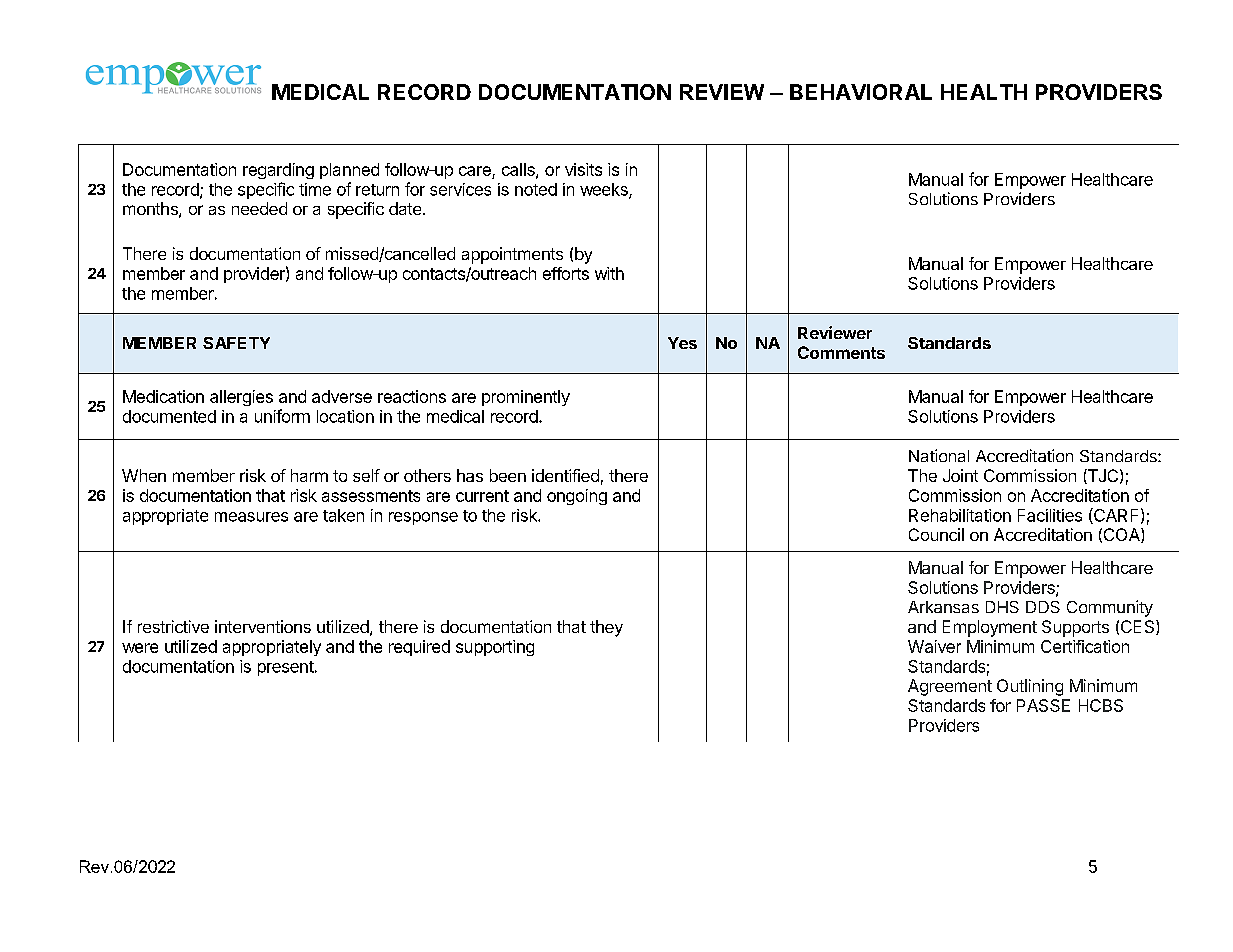 The width and height of the screenshot is (1233, 952). I want to click on supporting, so click(495, 648).
